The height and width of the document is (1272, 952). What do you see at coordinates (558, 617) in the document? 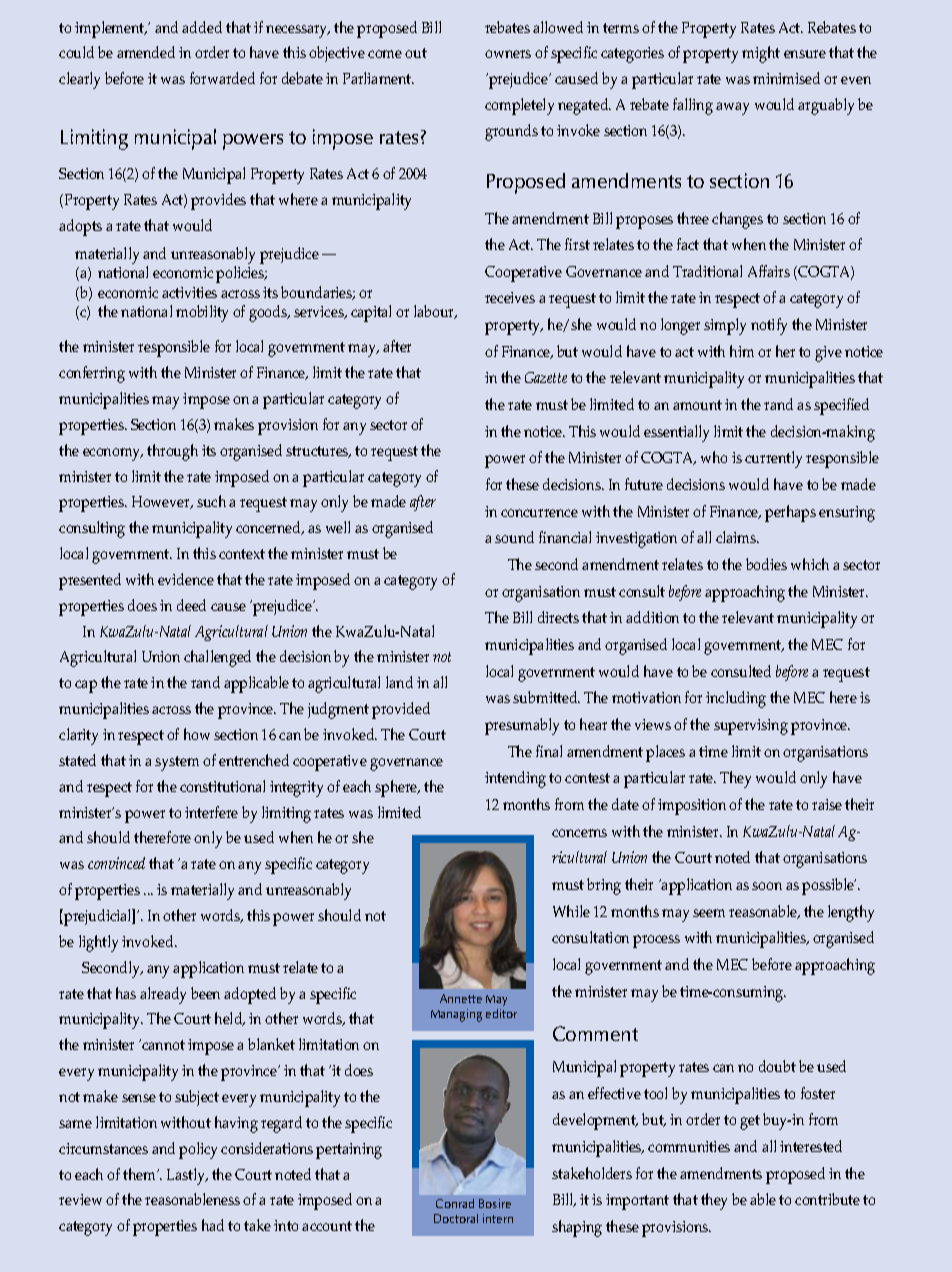
I see `directs` at bounding box center [558, 617].
